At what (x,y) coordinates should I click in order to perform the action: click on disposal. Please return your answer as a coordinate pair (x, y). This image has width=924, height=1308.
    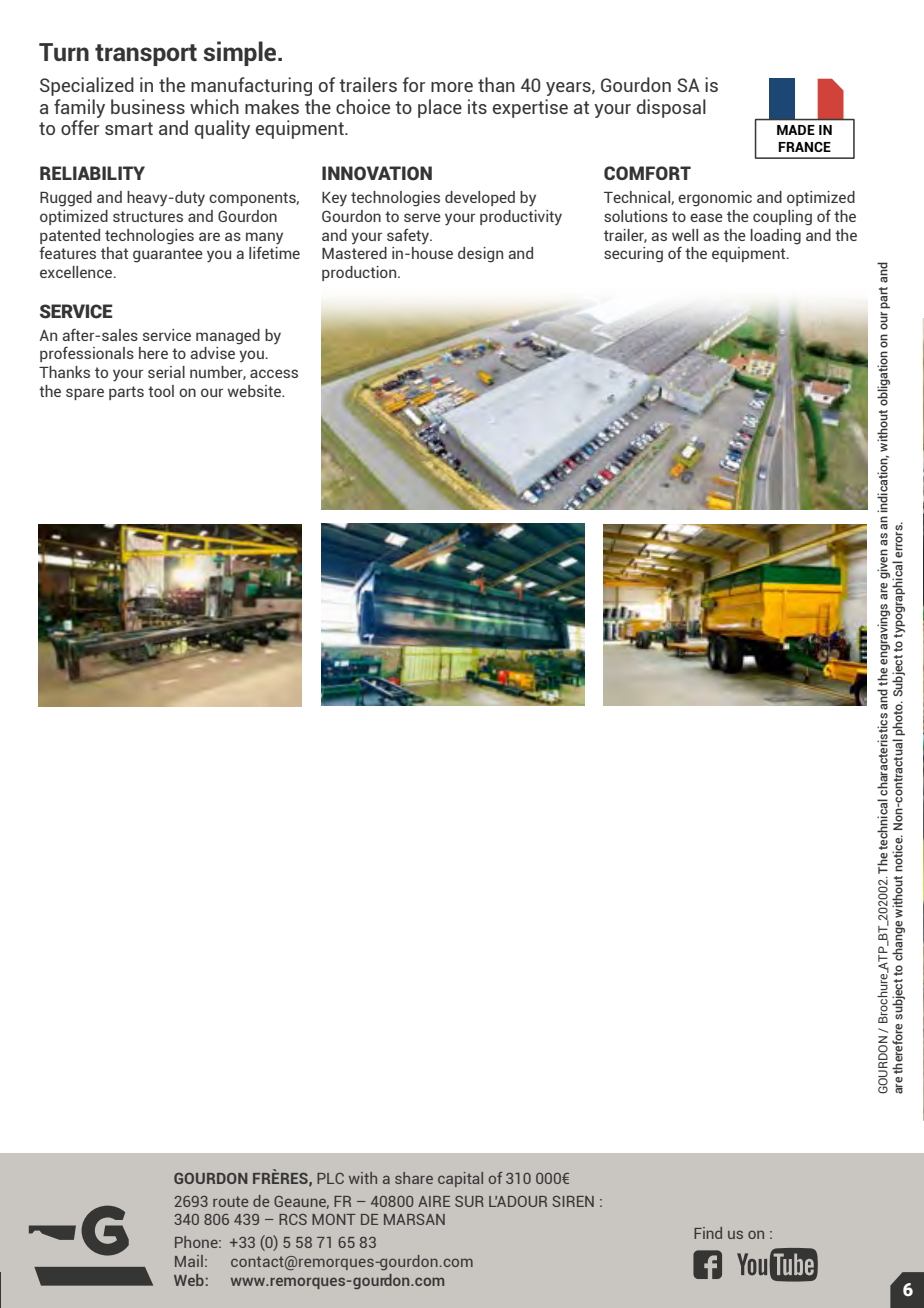
    Looking at the image, I should click on (671, 108).
